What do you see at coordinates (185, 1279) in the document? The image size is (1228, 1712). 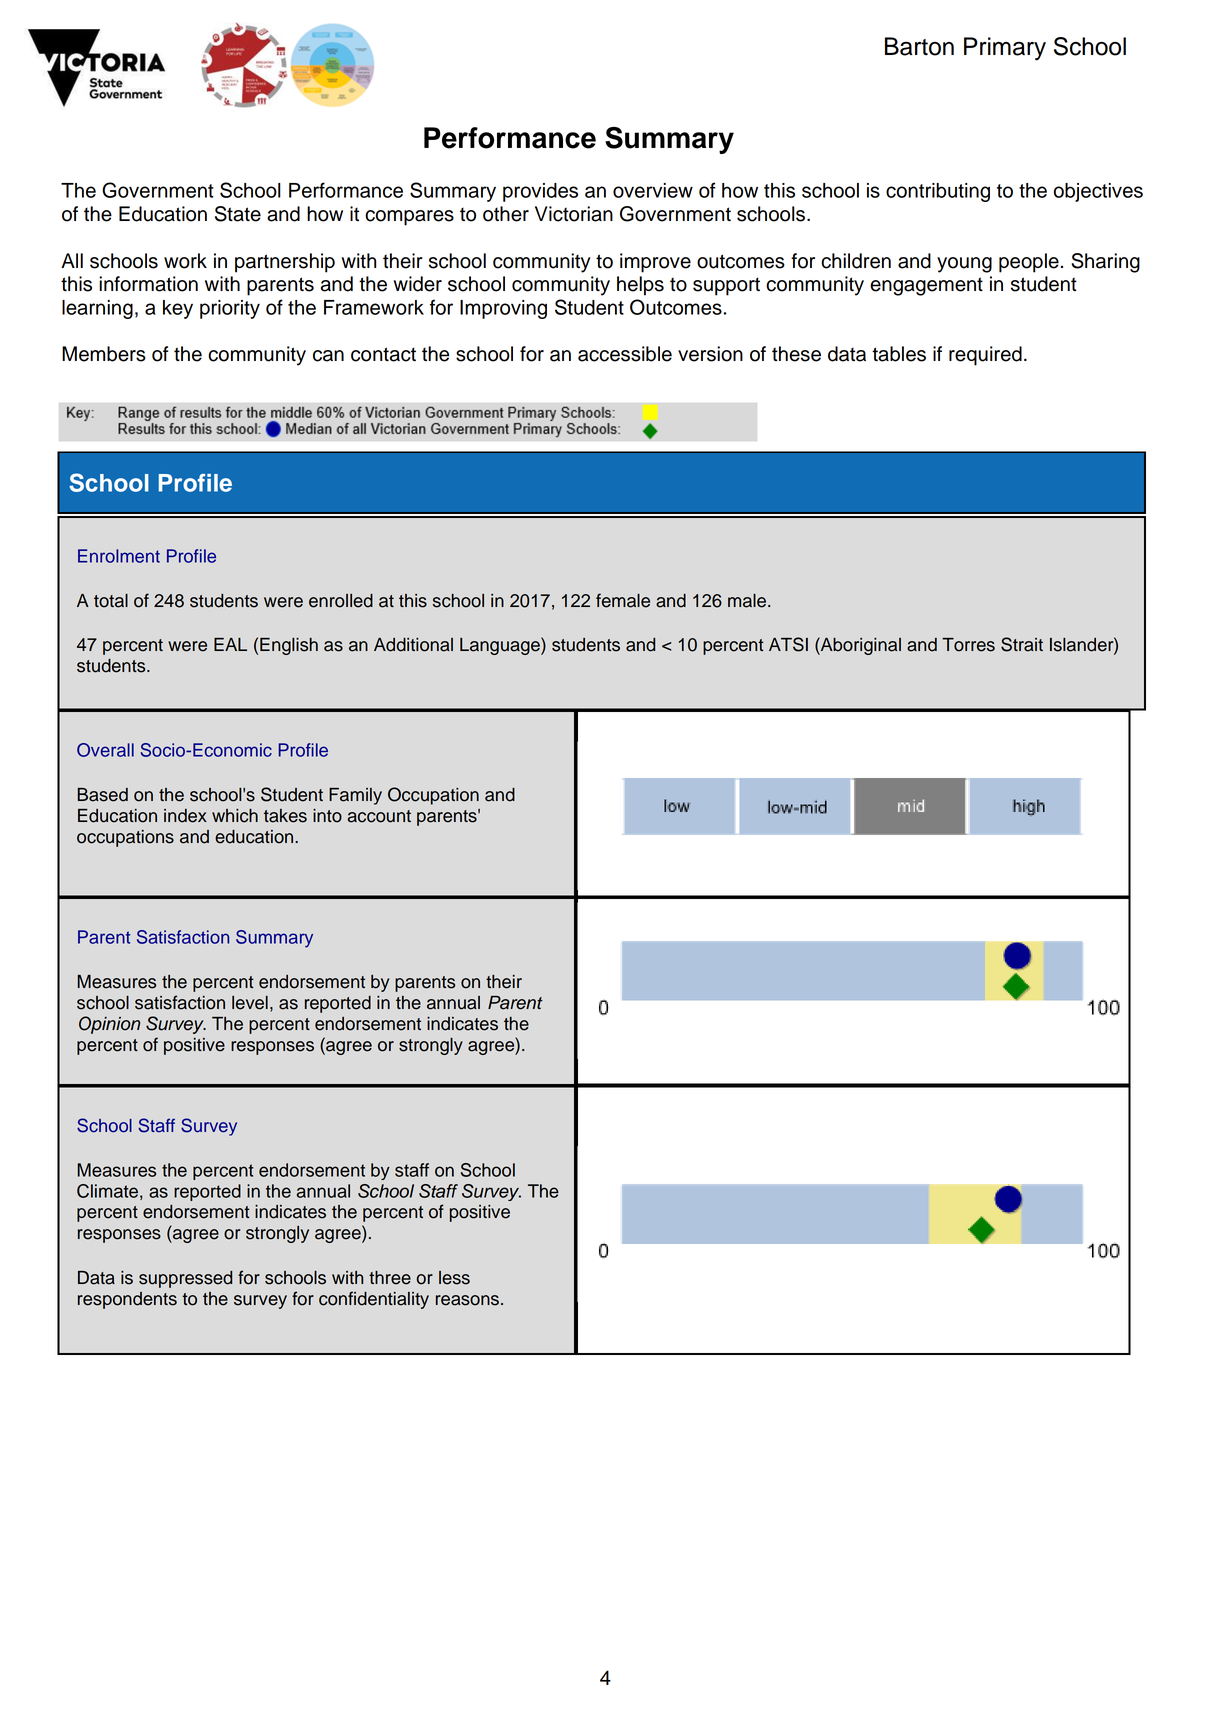 I see `suppressed` at bounding box center [185, 1279].
